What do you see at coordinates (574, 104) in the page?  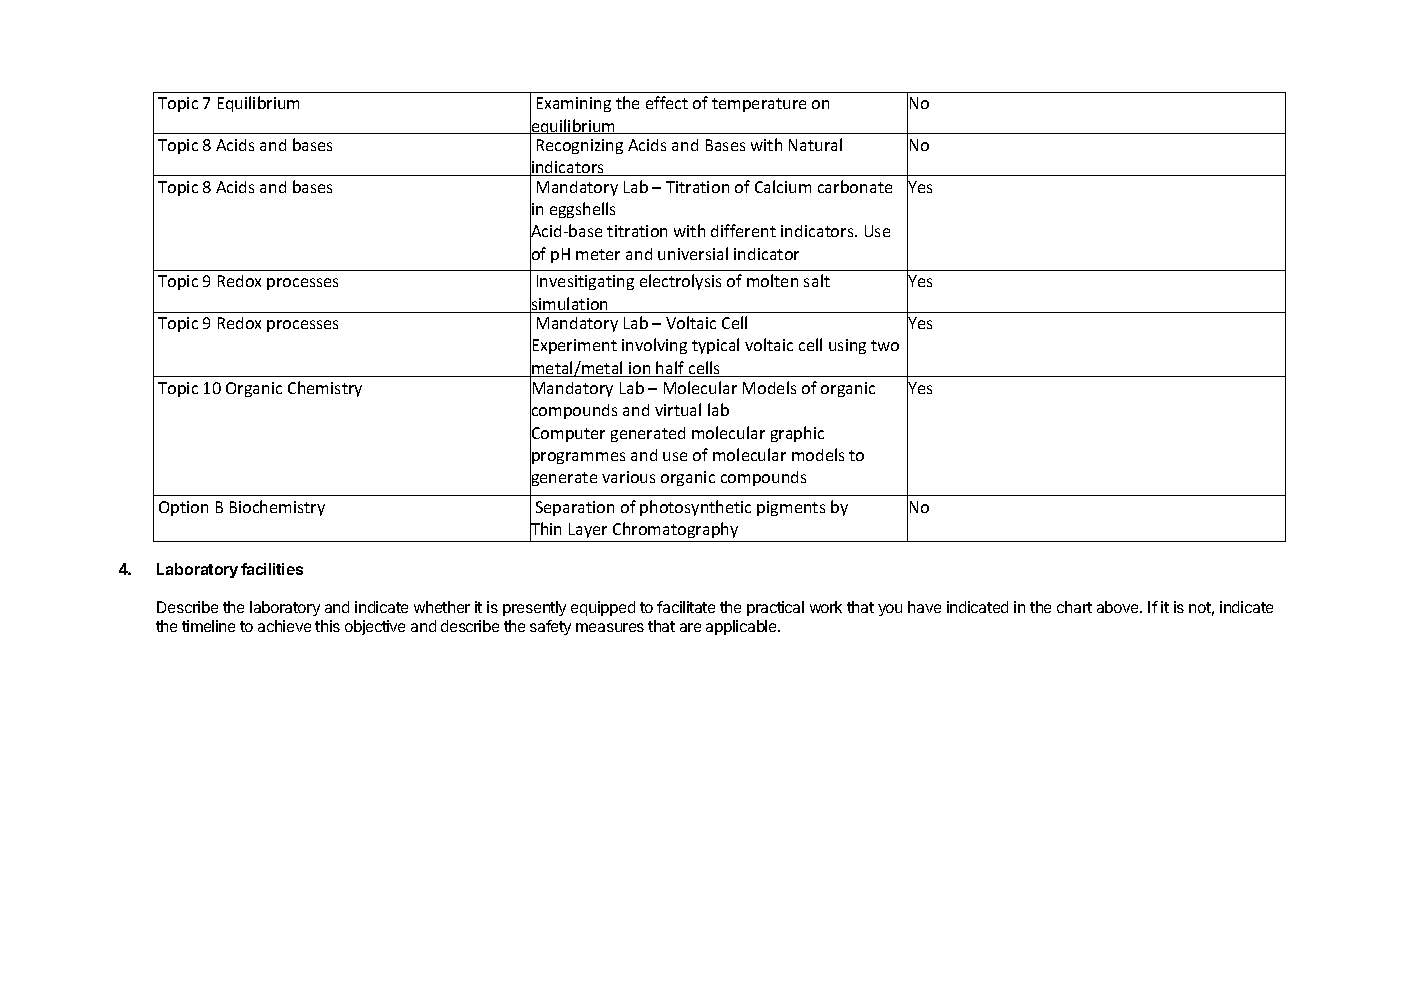 I see `Examining` at bounding box center [574, 104].
